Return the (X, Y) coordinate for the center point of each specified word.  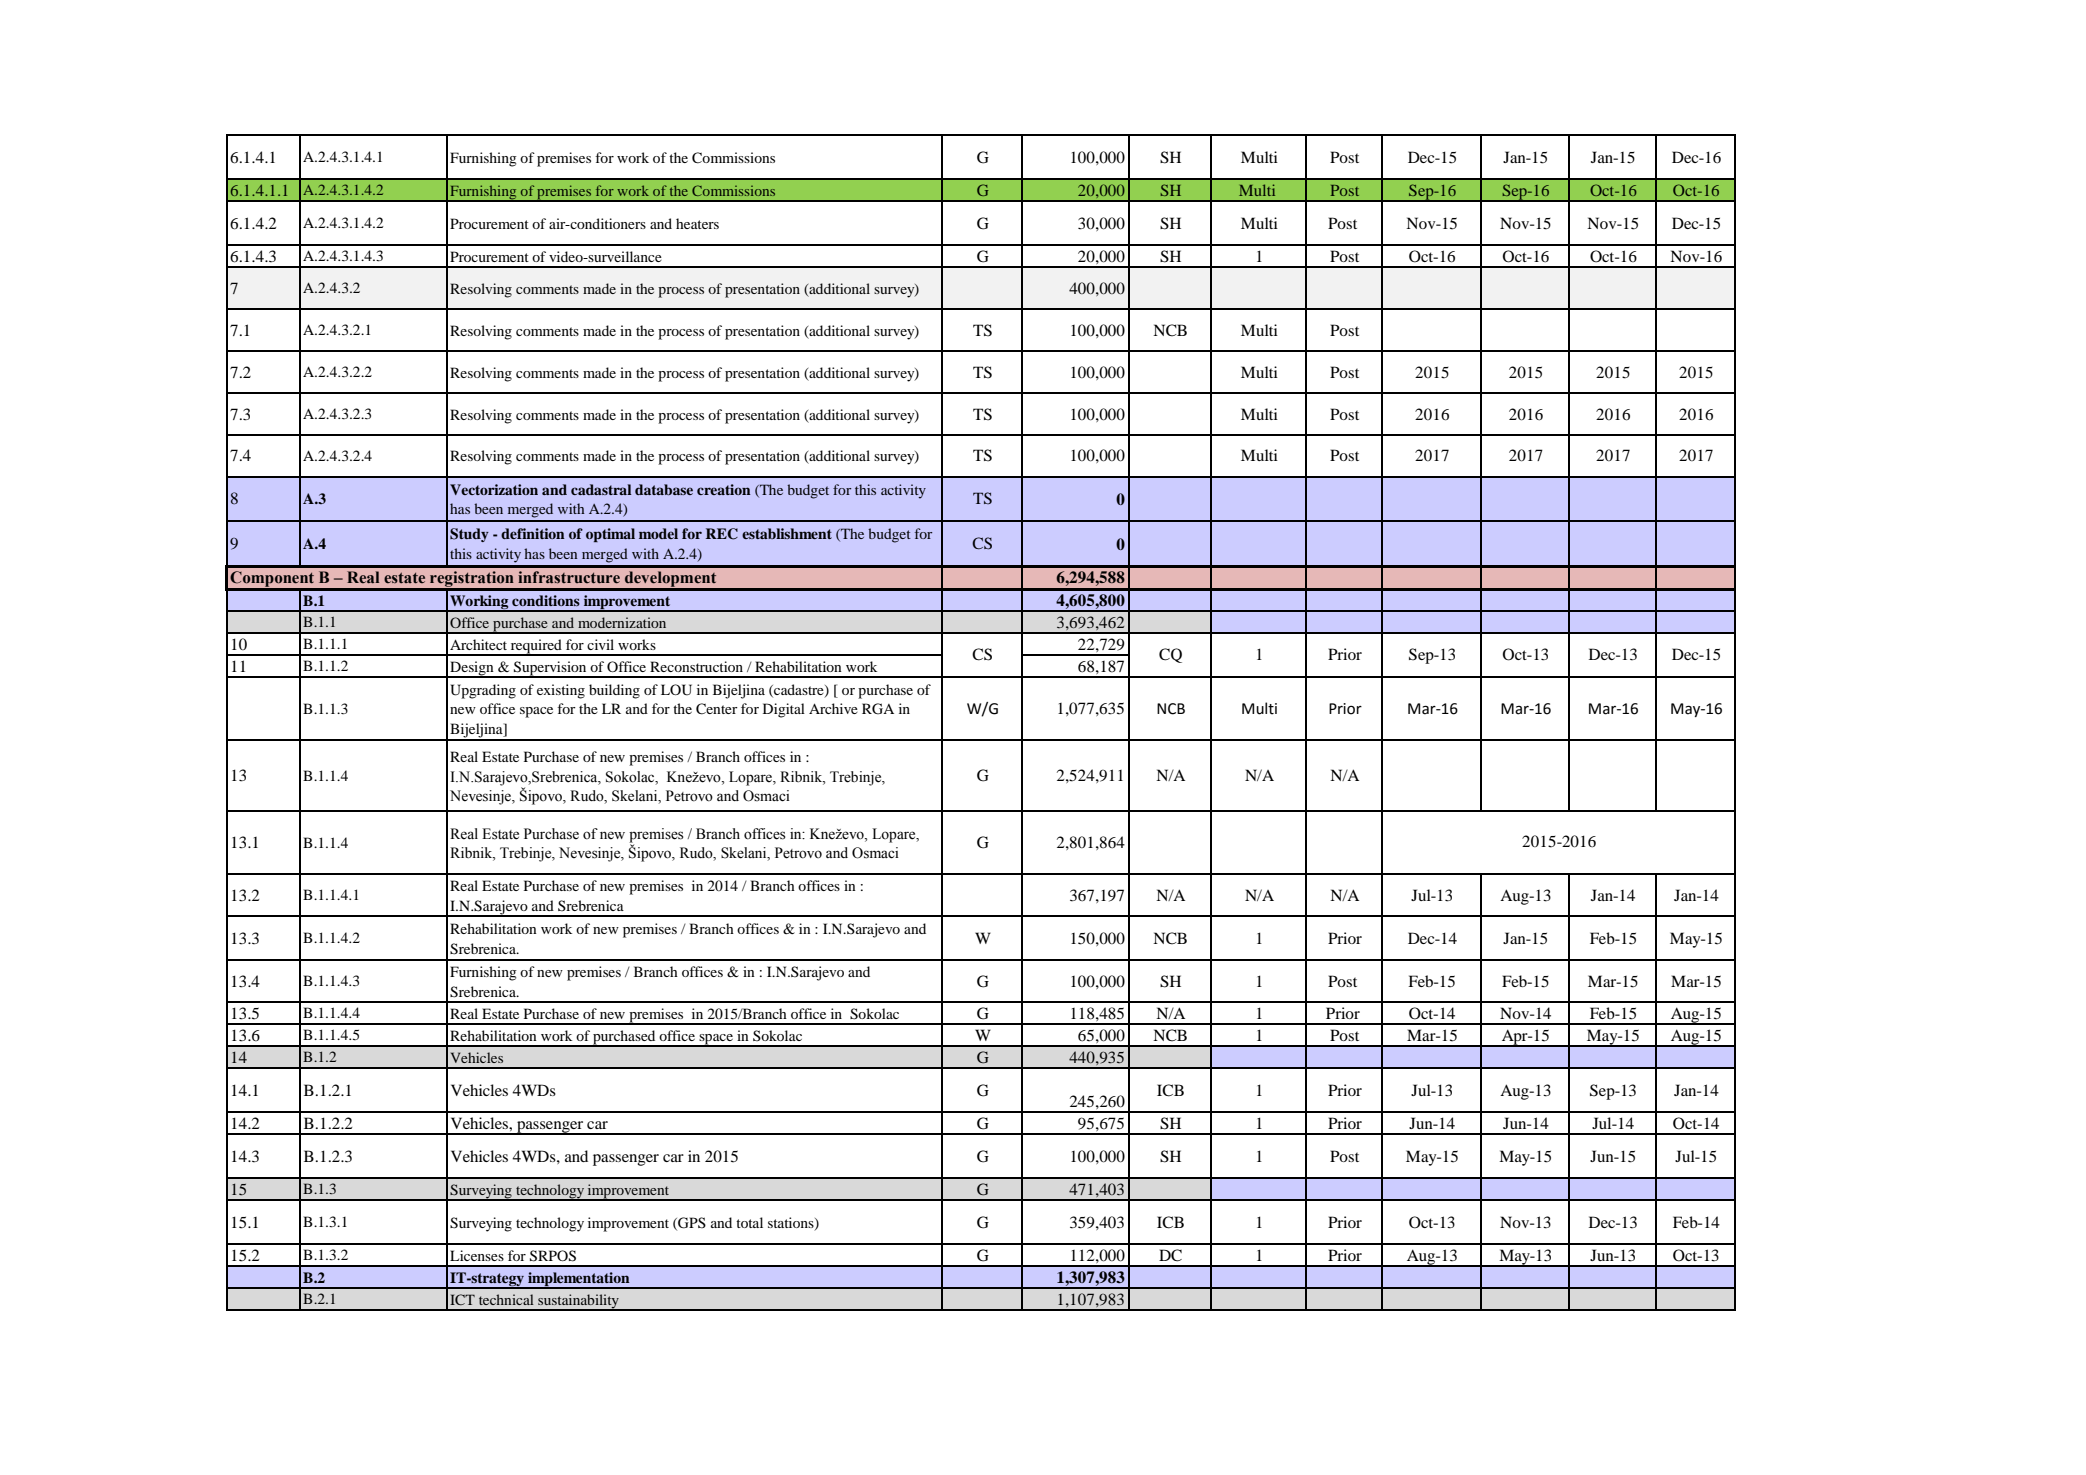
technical (506, 1299)
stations (792, 1223)
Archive (833, 708)
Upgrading (483, 691)
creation (724, 489)
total (749, 1222)
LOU (676, 690)
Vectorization (494, 489)
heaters (697, 223)
